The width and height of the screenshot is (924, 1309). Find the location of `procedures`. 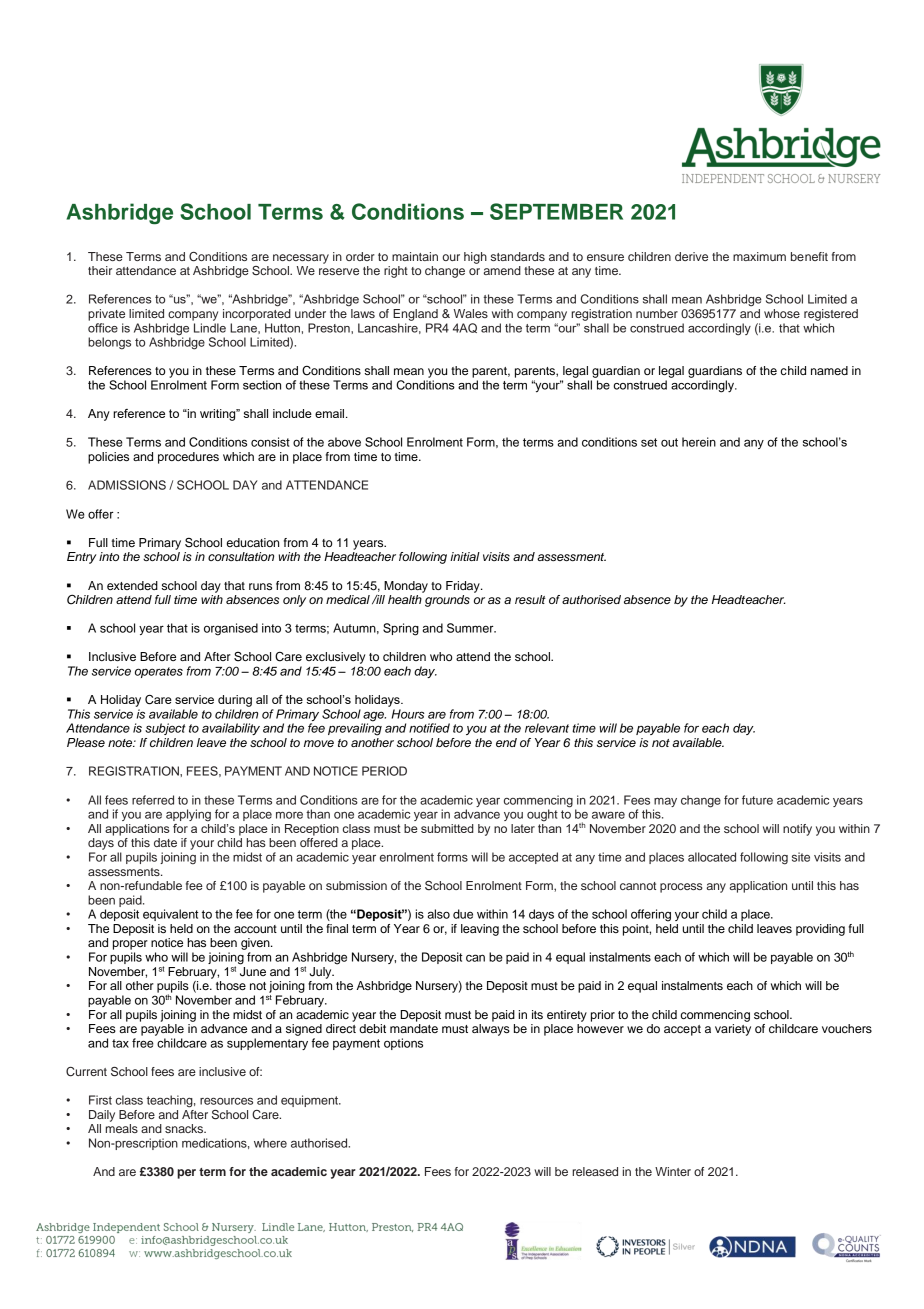

procedures is located at coordinates (188, 458).
